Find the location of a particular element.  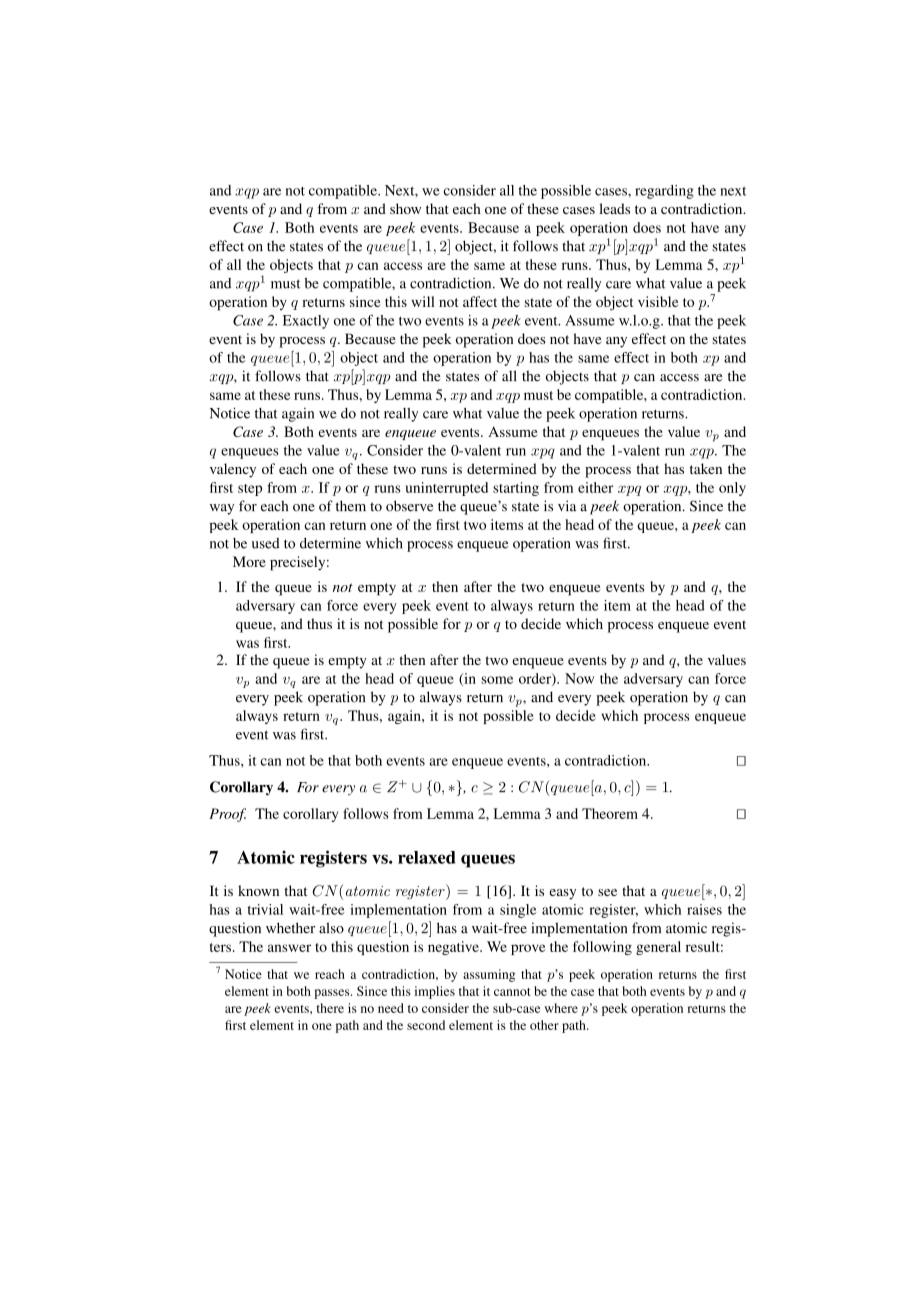

there is located at coordinates (330, 1008).
